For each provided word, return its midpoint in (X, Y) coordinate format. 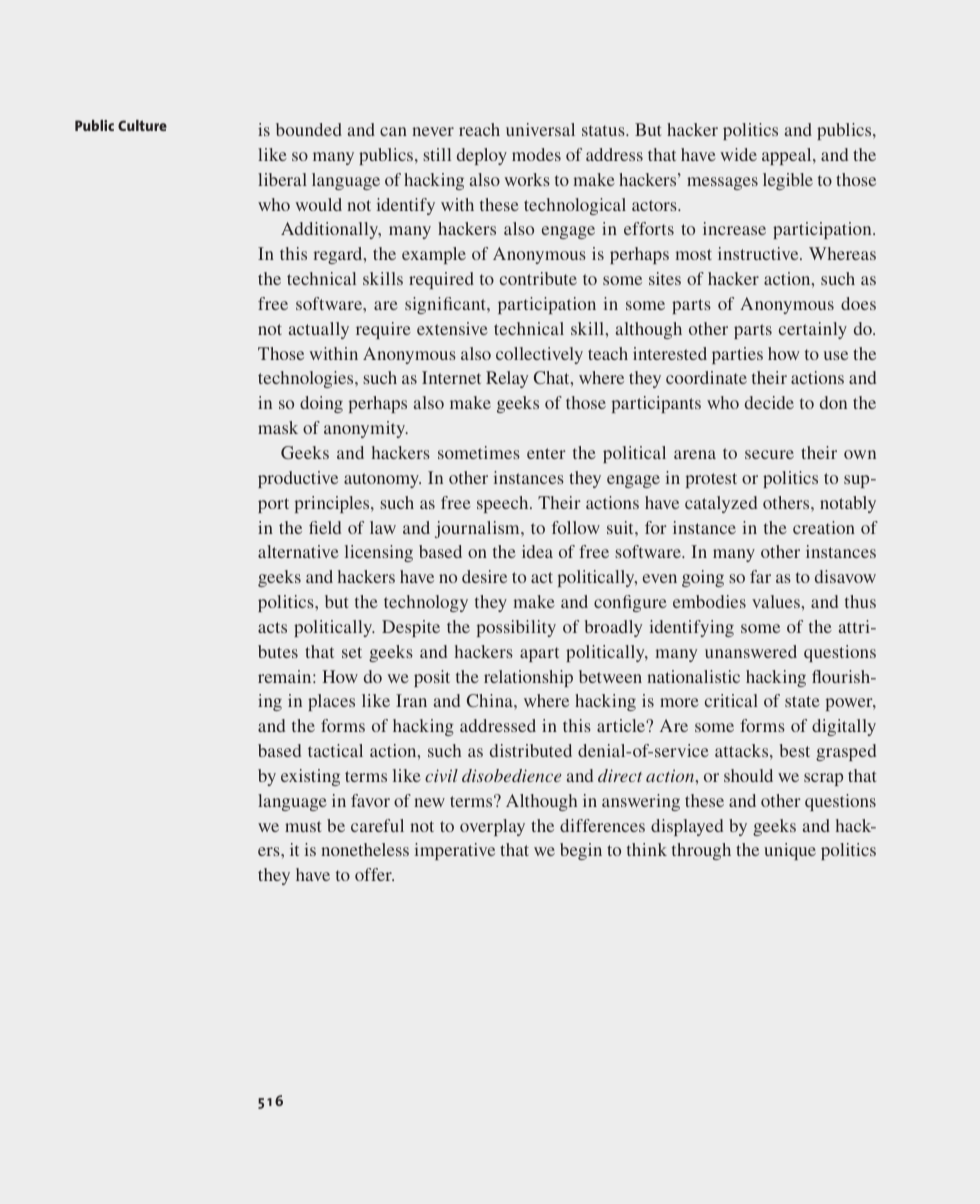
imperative (455, 851)
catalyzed (721, 504)
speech (504, 504)
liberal (282, 179)
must (303, 826)
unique (790, 851)
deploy (482, 156)
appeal (788, 156)
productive (298, 479)
